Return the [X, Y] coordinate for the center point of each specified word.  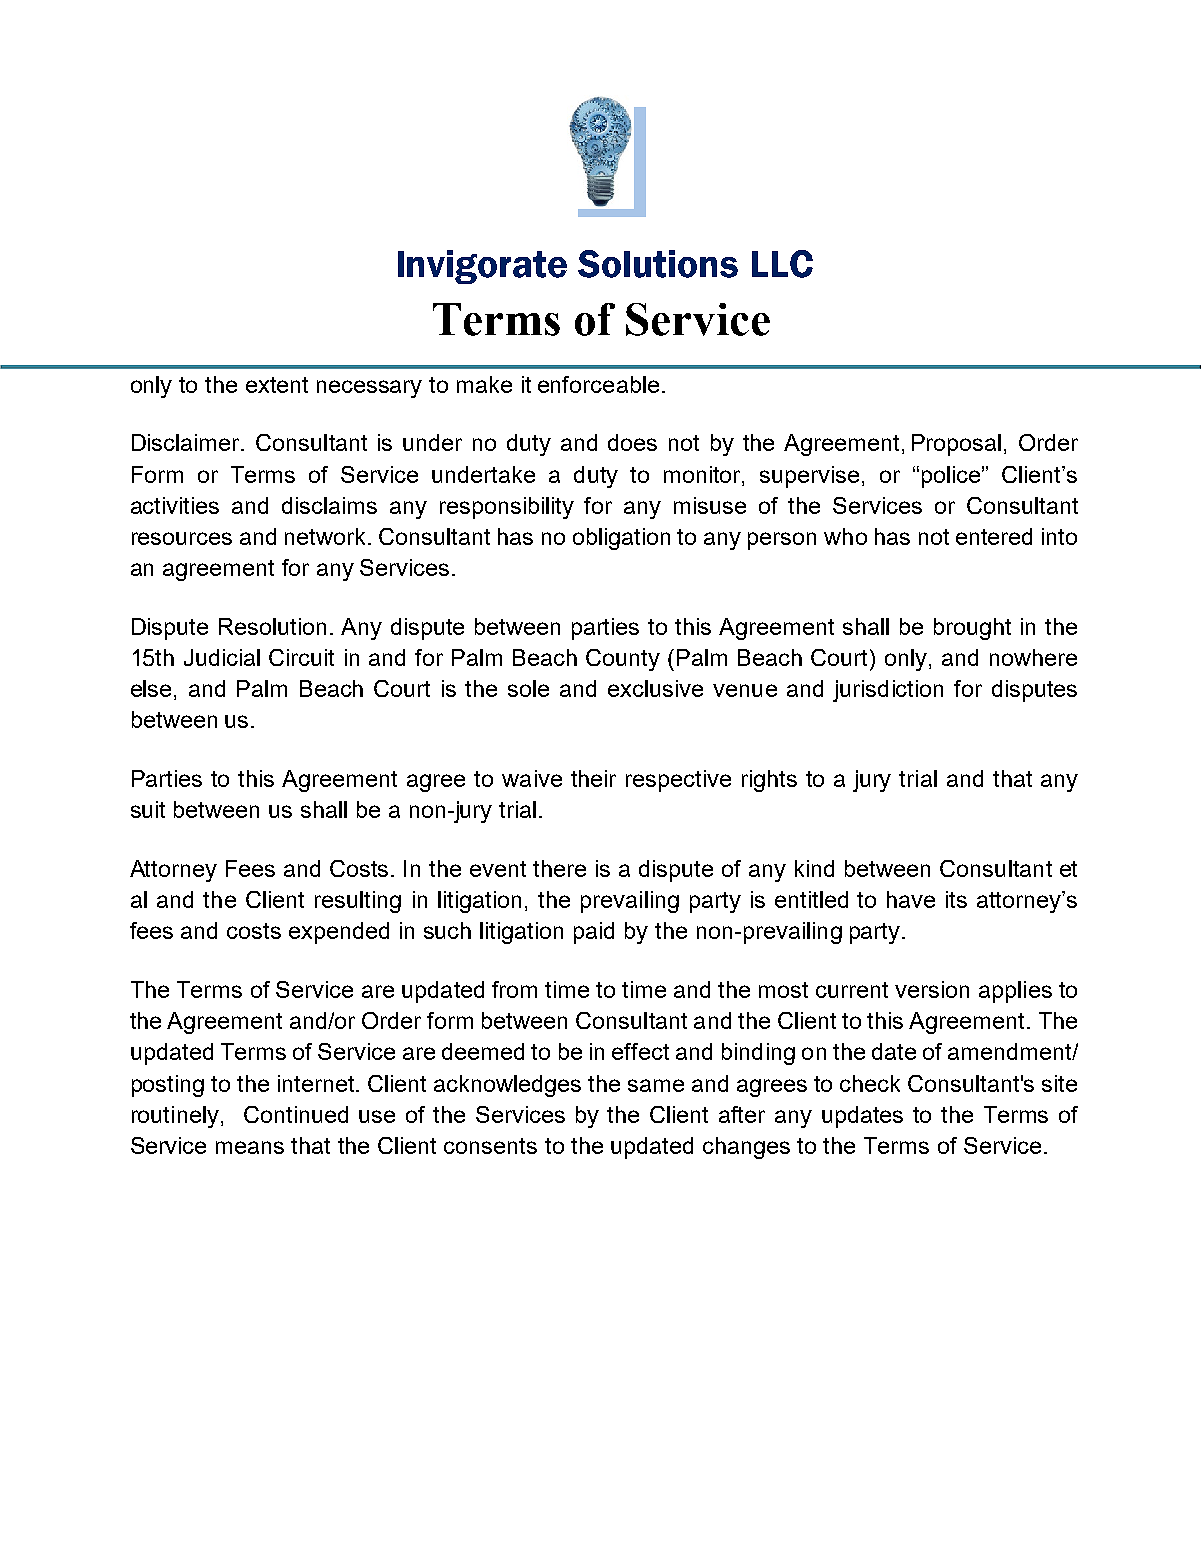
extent [277, 385]
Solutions [658, 264]
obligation [621, 539]
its [956, 899]
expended [339, 933]
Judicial [222, 657]
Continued [296, 1114]
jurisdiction [888, 691]
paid [594, 933]
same [656, 1085]
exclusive [655, 688]
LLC [782, 264]
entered [994, 536]
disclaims [329, 505]
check [870, 1083]
